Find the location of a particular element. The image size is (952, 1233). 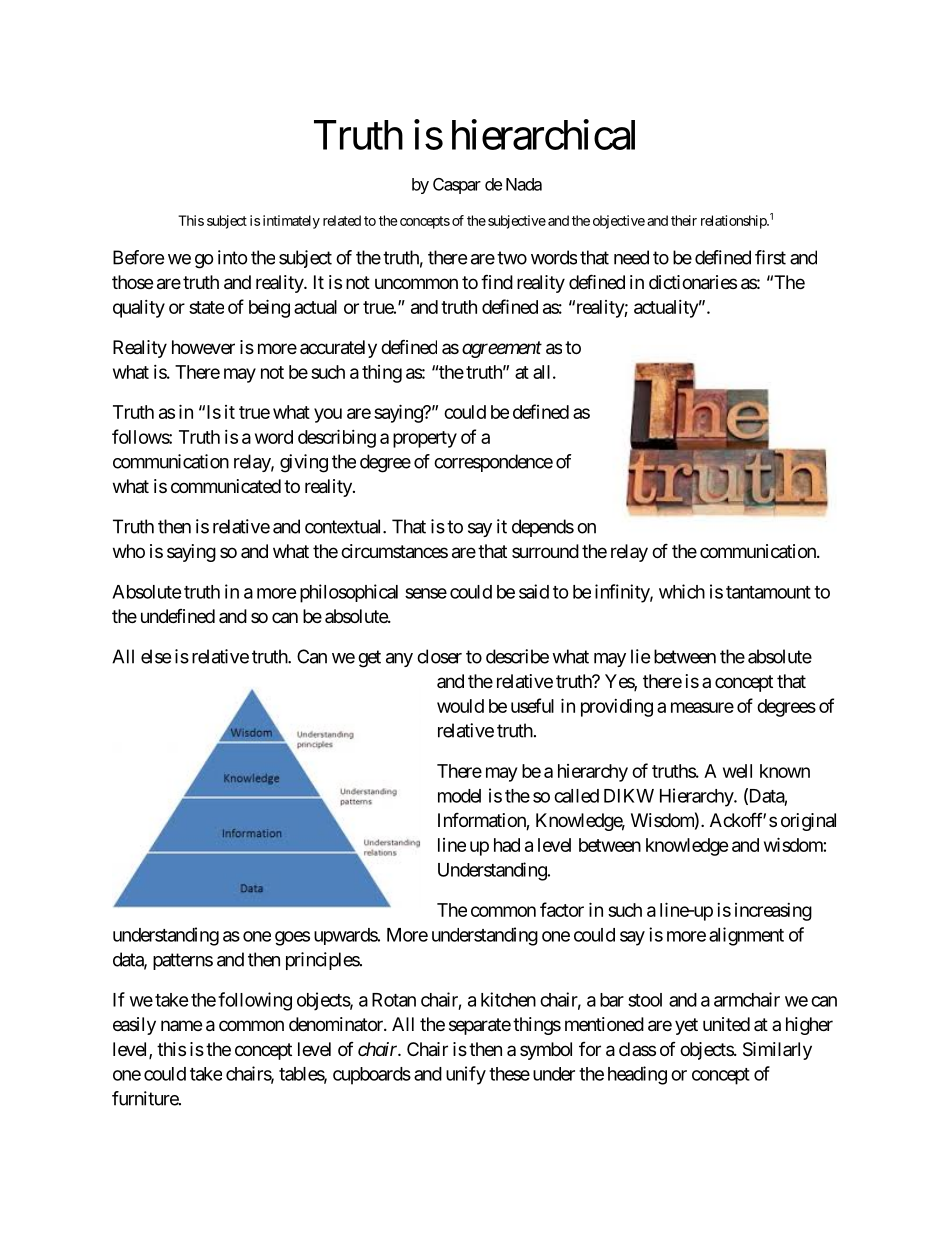

Caspar is located at coordinates (457, 186).
